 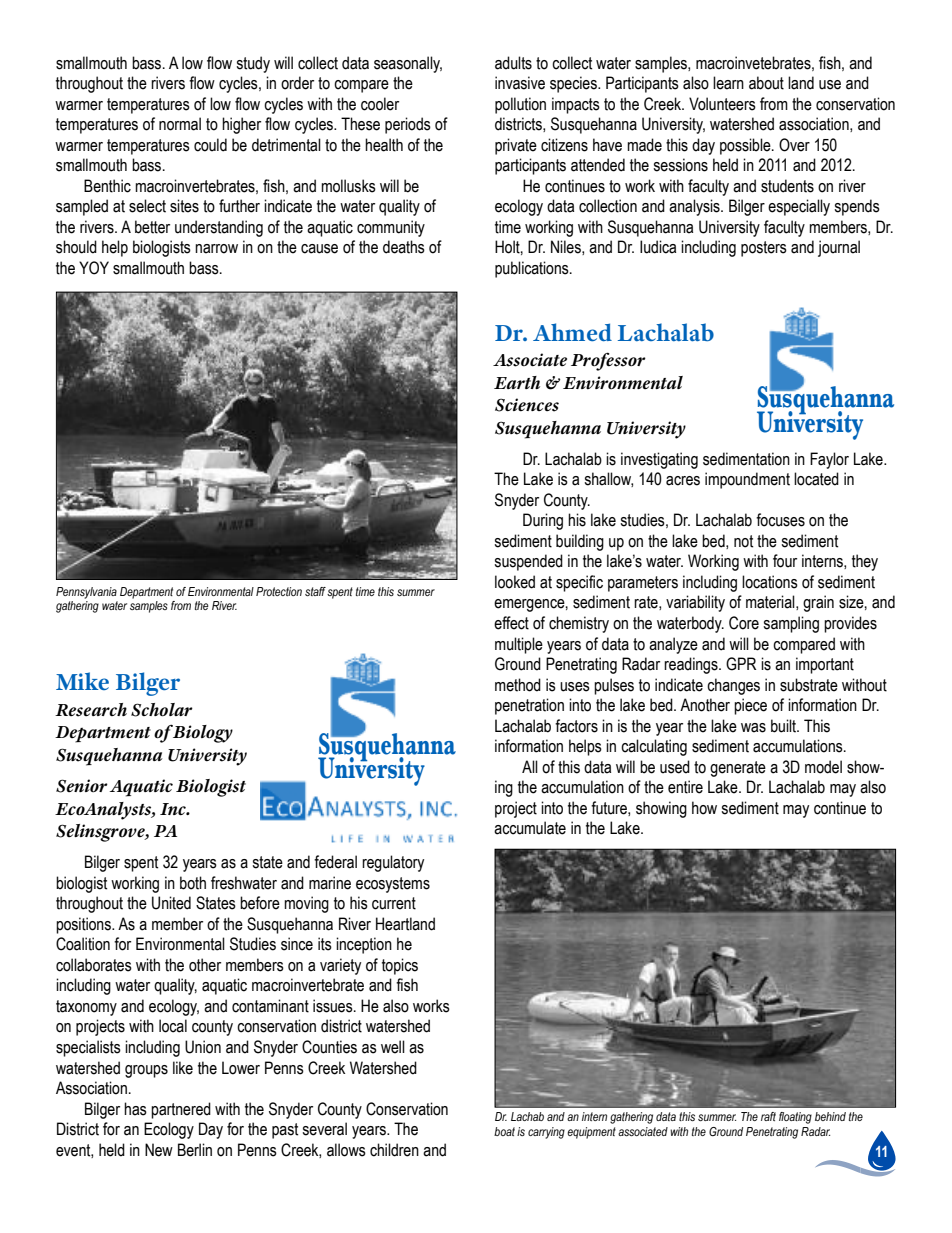 I want to click on Biology, so click(x=202, y=733).
